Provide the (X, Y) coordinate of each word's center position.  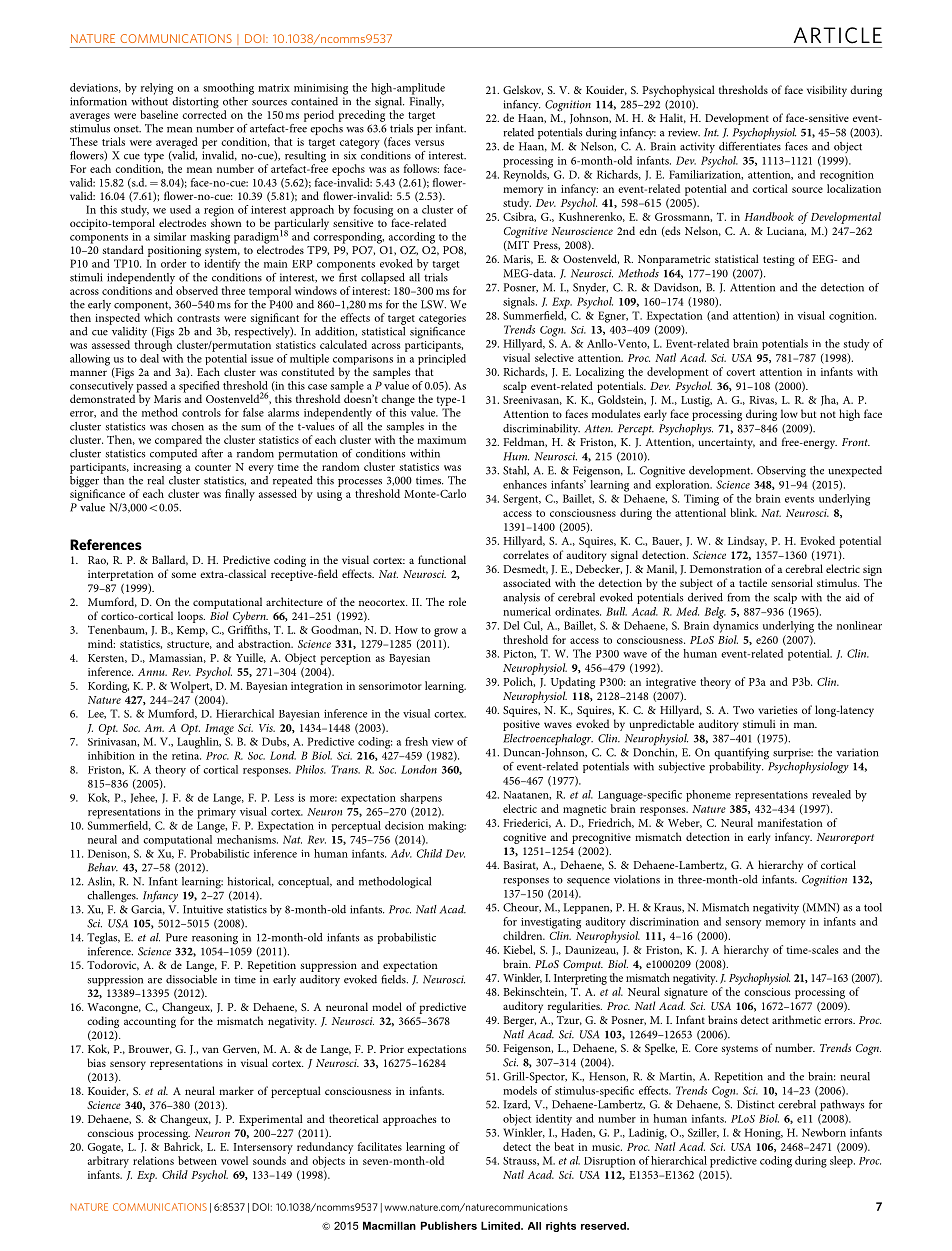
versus (429, 143)
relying (157, 89)
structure (189, 645)
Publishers (449, 1225)
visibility (827, 91)
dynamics (735, 625)
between (197, 1160)
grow (446, 632)
